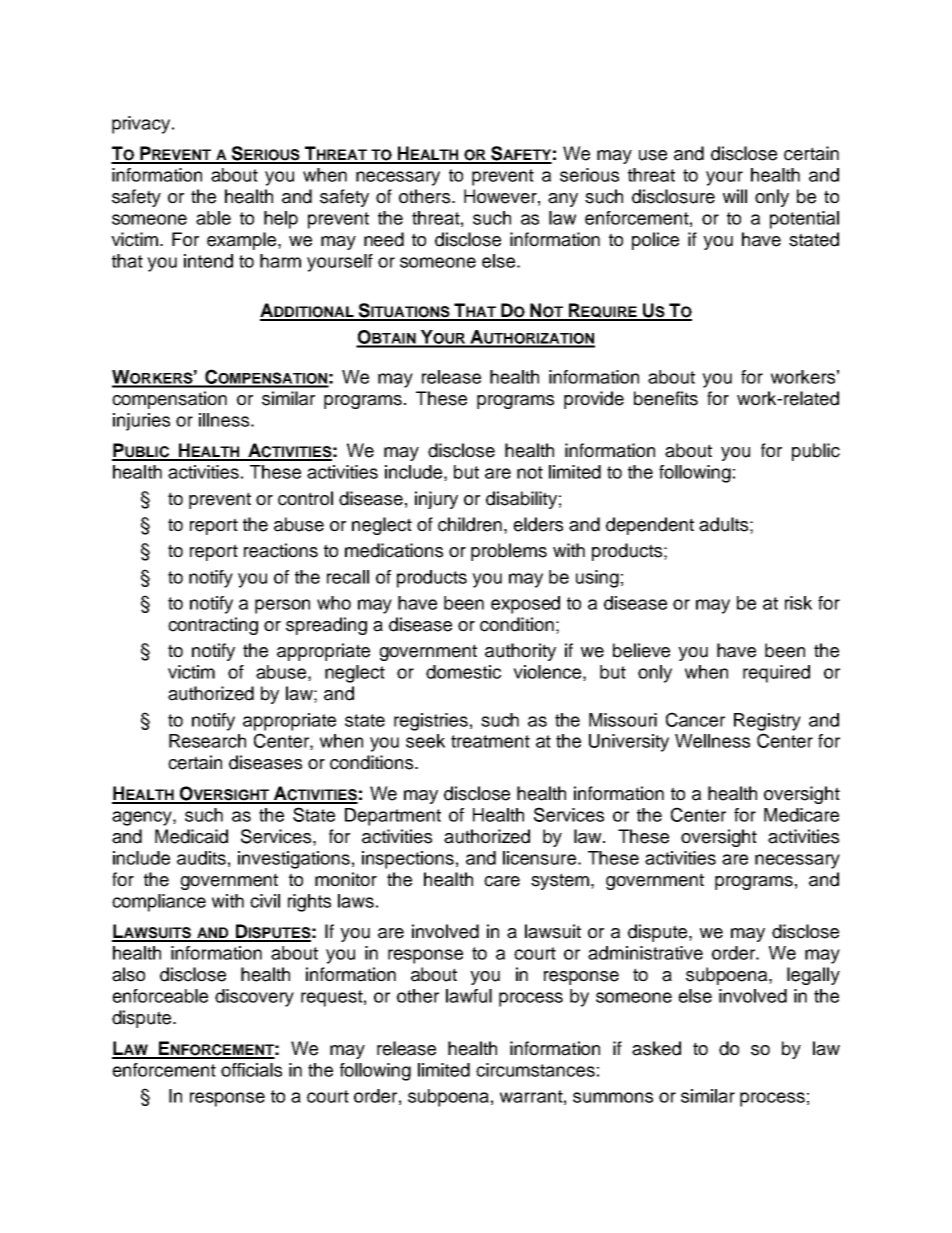 The width and height of the document is (952, 1233). What do you see at coordinates (535, 1070) in the document?
I see `circumstances` at bounding box center [535, 1070].
